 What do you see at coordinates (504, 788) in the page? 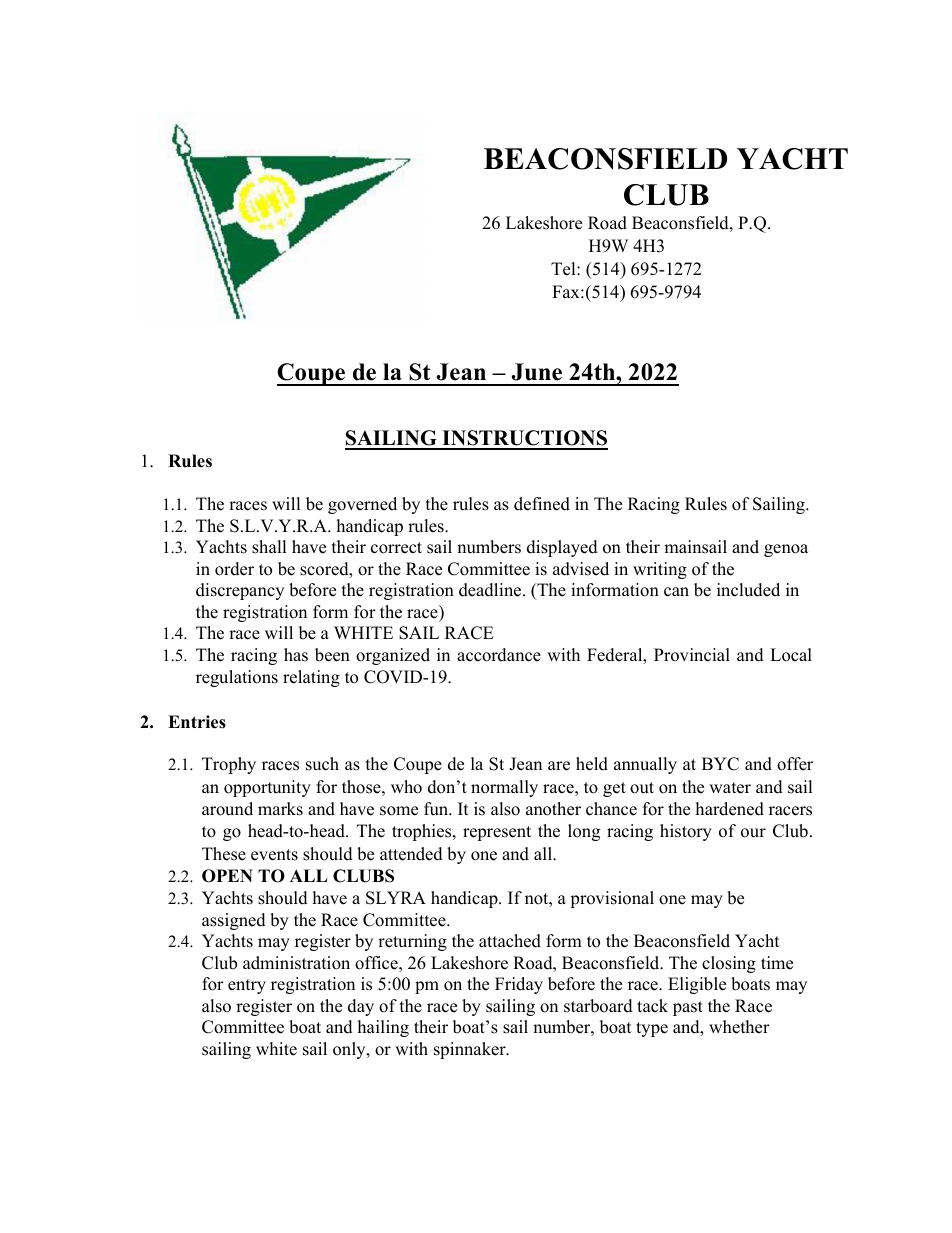
I see `normally` at bounding box center [504, 788].
